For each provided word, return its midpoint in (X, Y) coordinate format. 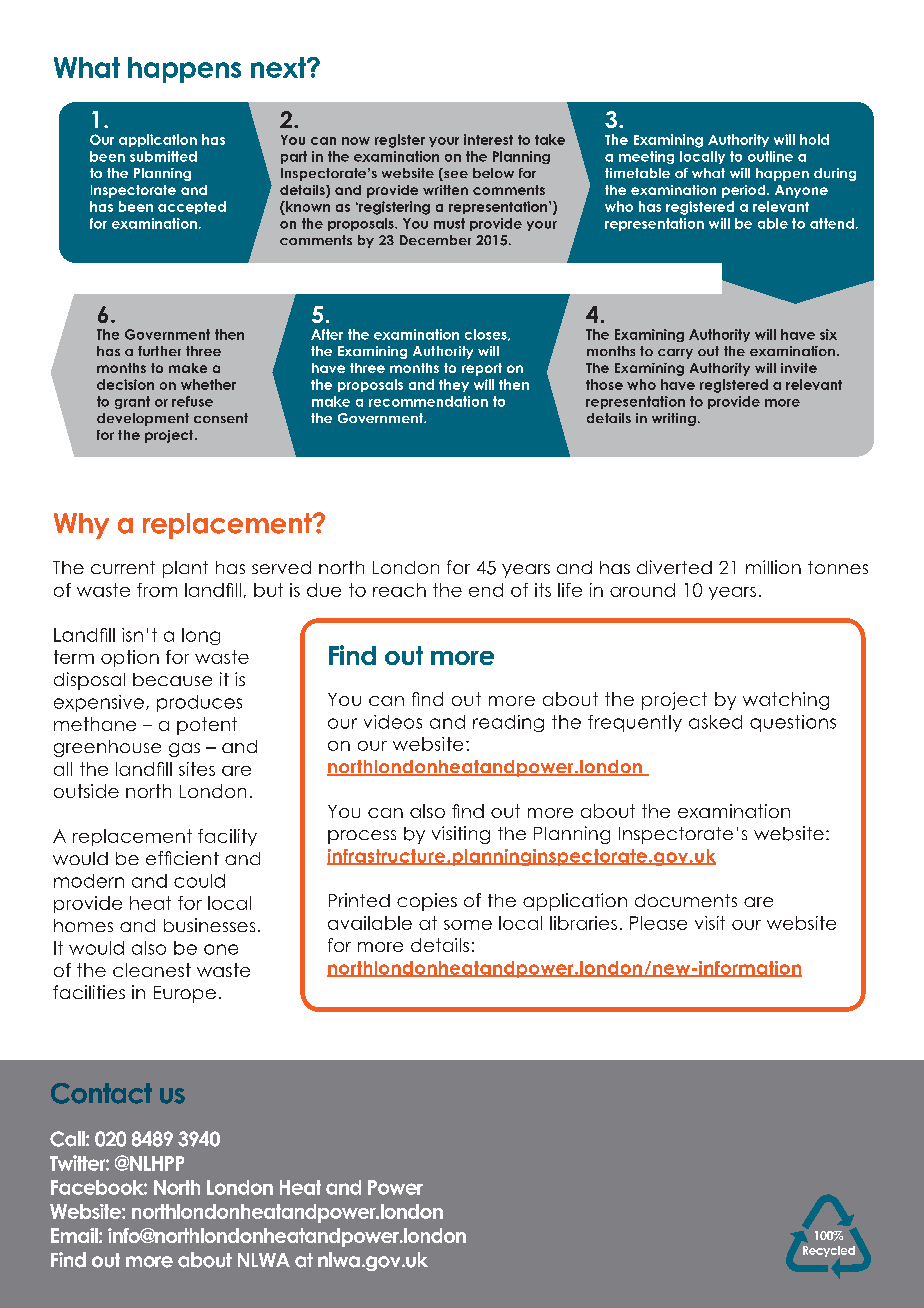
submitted (163, 156)
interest (488, 139)
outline (770, 156)
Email (75, 1235)
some (468, 925)
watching (786, 701)
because (172, 679)
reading (508, 723)
